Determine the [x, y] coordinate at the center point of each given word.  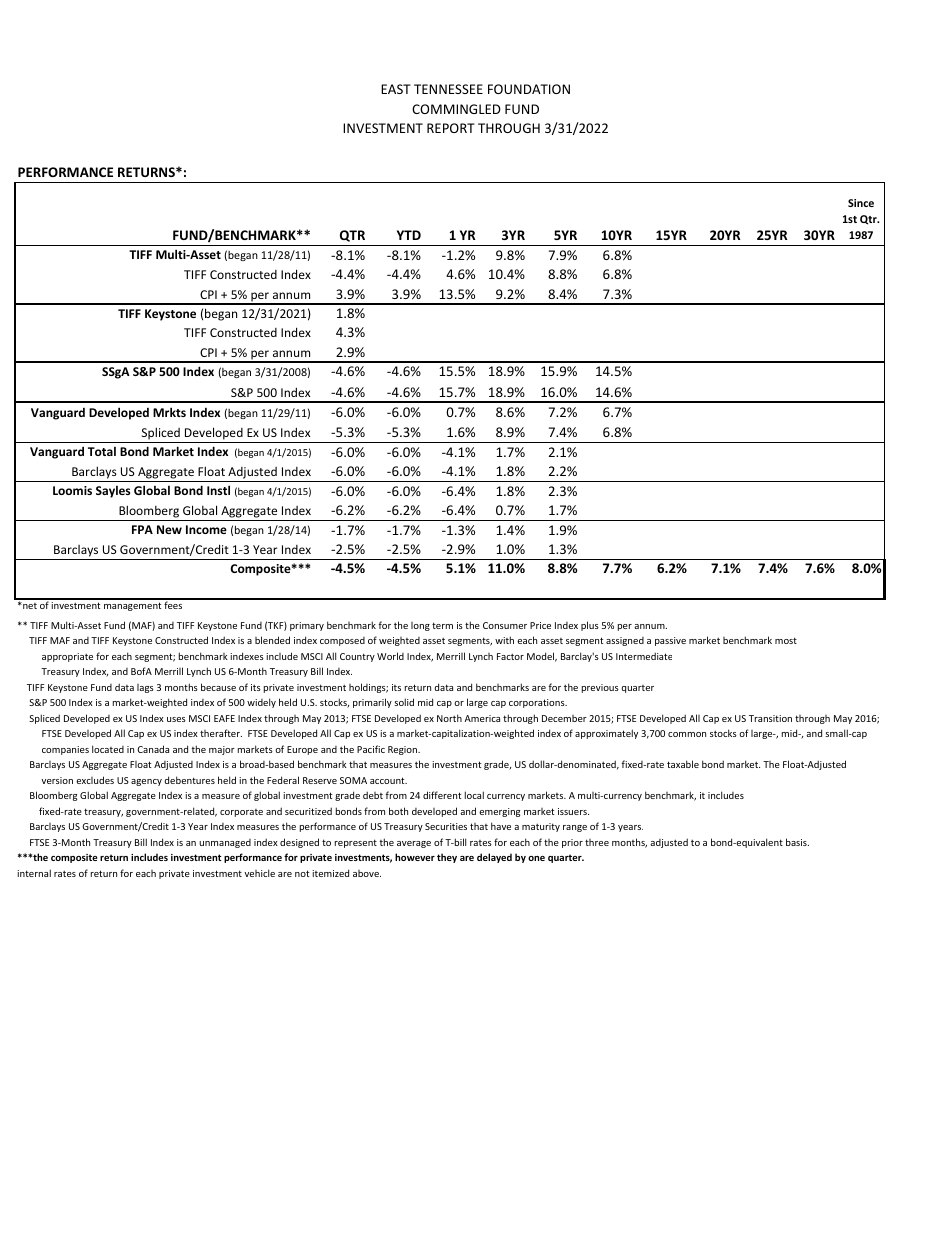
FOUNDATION [529, 89]
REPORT [451, 128]
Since [861, 203]
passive [670, 641]
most [786, 640]
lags [145, 688]
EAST [396, 89]
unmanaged [225, 843]
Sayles [113, 491]
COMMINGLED [456, 109]
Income [206, 529]
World [390, 656]
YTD [409, 235]
